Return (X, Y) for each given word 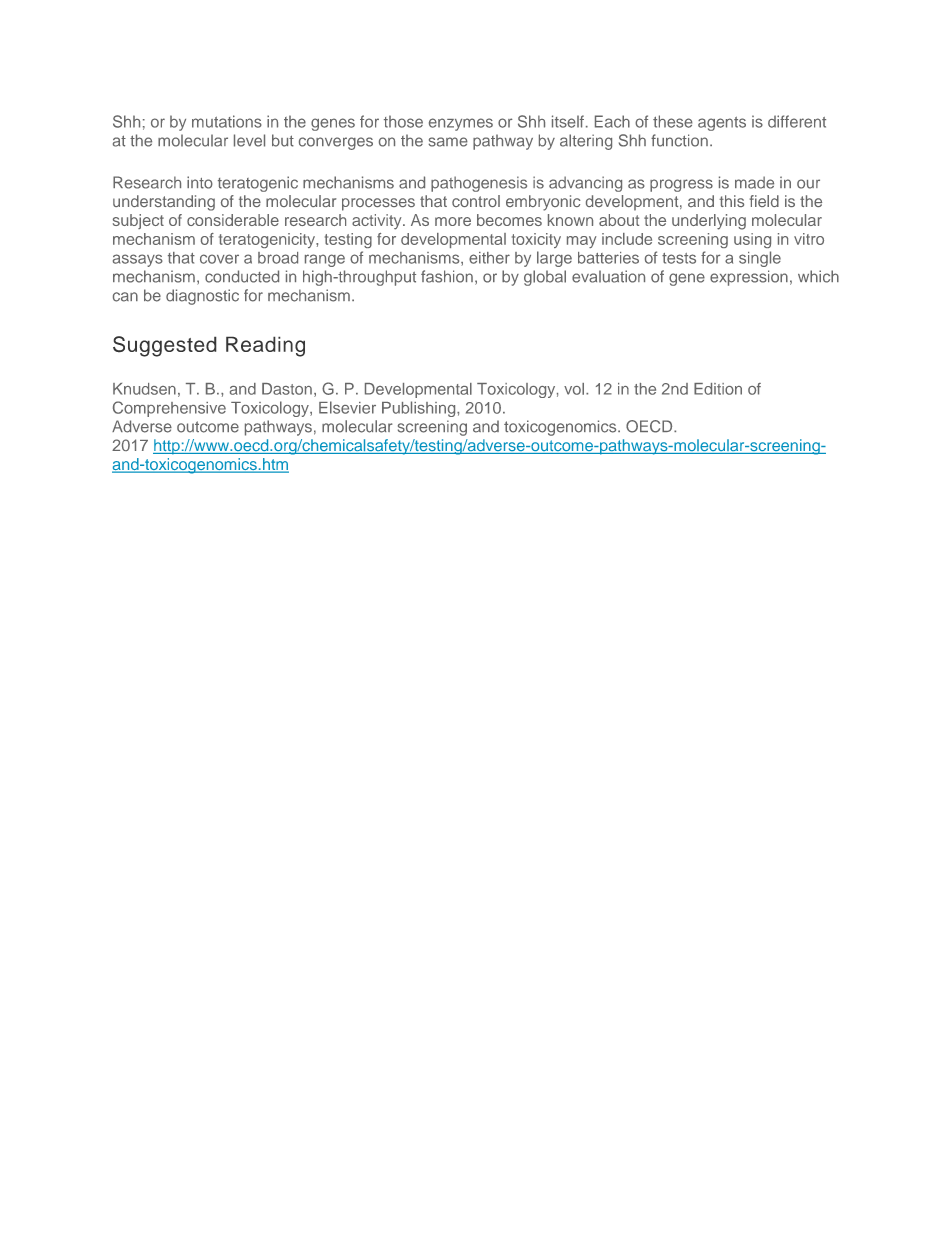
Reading (265, 346)
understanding (164, 203)
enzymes (461, 124)
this (731, 201)
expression (749, 278)
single (760, 259)
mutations (227, 121)
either (489, 258)
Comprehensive (169, 409)
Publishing (420, 409)
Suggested (165, 346)
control (476, 201)
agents (722, 124)
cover (219, 259)
